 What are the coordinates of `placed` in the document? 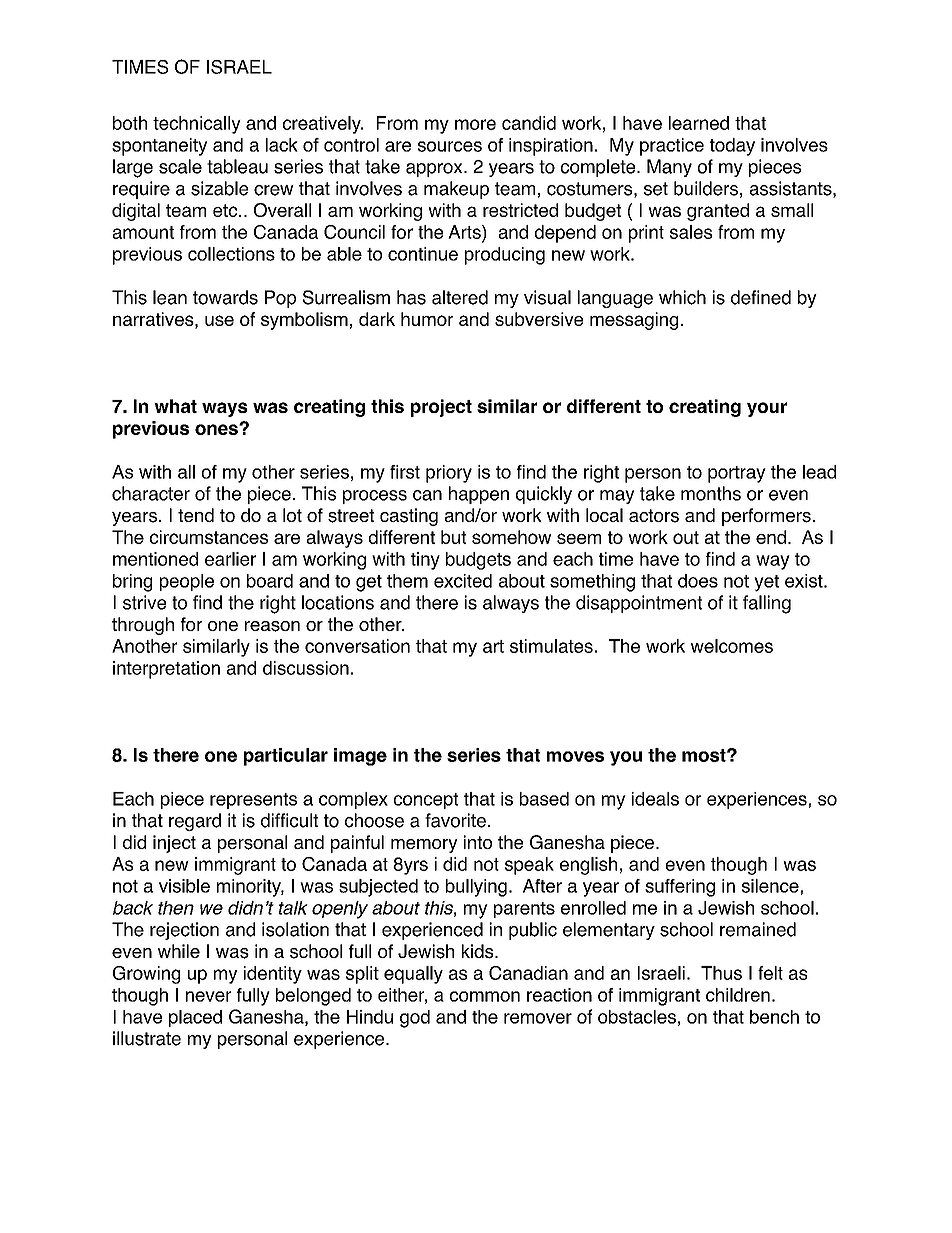 It's located at (195, 1018).
